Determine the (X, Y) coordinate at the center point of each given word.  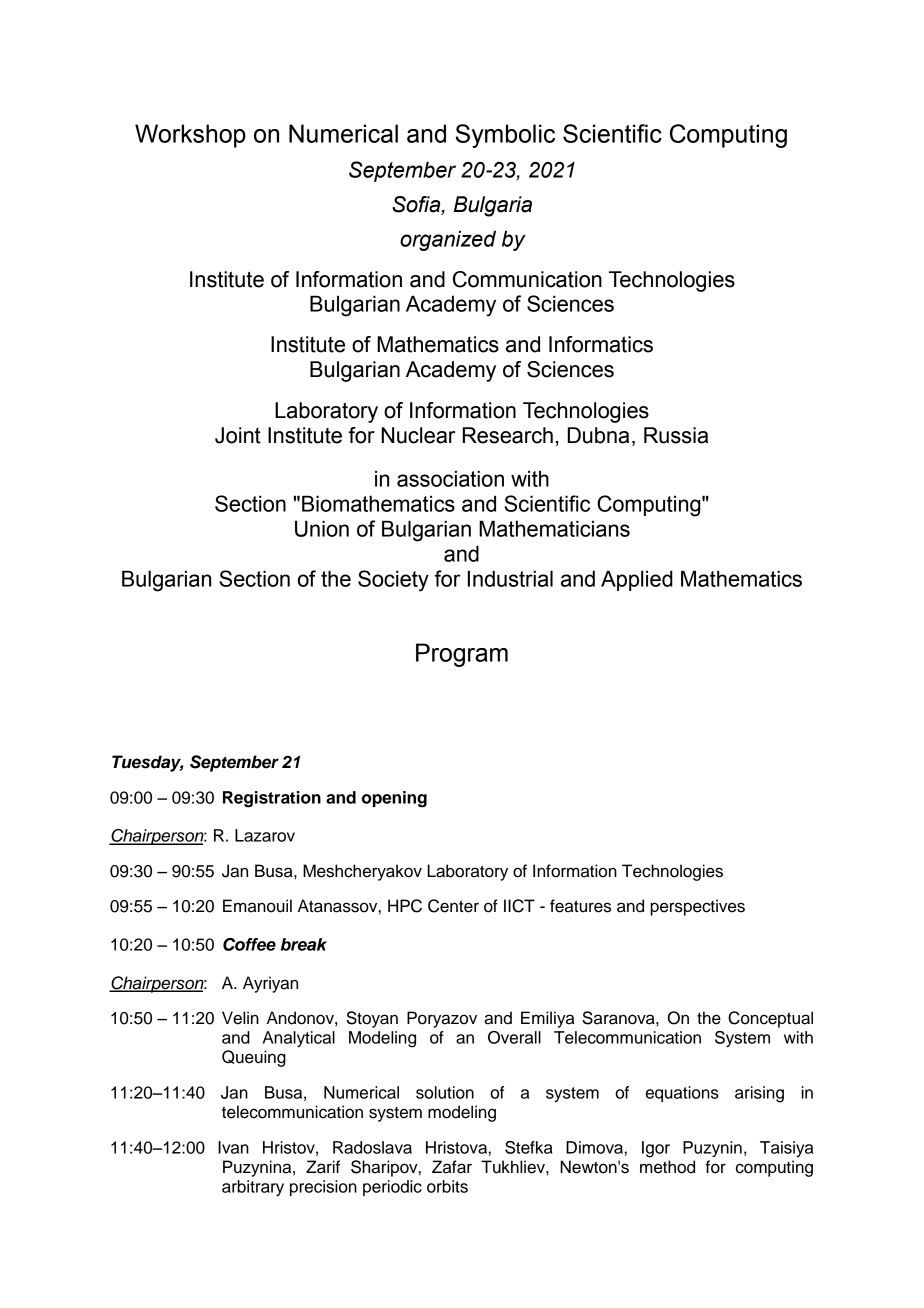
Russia (676, 435)
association (450, 478)
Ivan (233, 1147)
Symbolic (505, 136)
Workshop (190, 136)
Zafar (452, 1167)
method (667, 1167)
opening (394, 799)
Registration (272, 799)
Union (322, 528)
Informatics (601, 344)
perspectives (697, 907)
